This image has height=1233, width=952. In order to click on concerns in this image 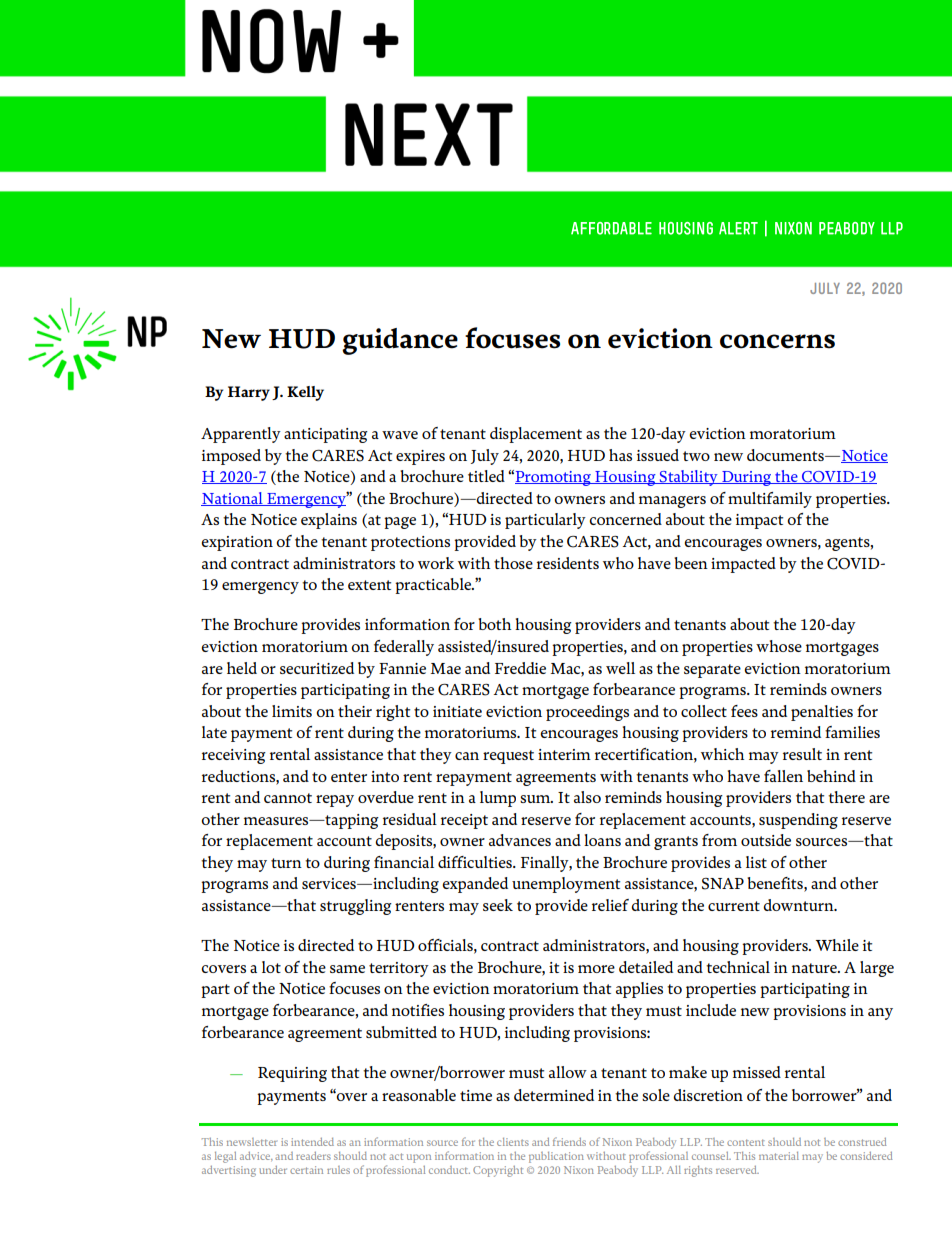, I will do `click(777, 341)`.
